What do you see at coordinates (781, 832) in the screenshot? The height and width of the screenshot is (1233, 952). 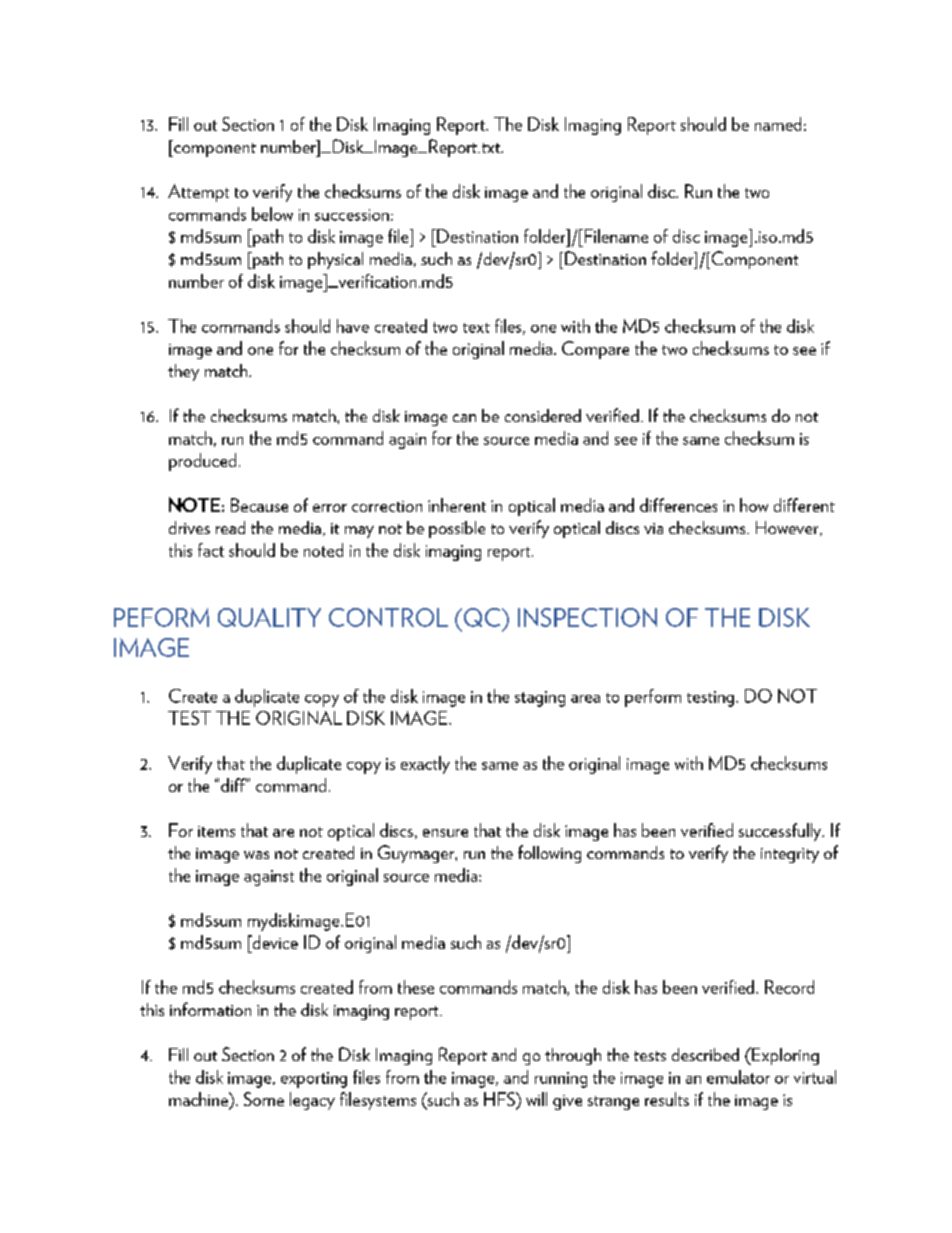 I see `successfully` at bounding box center [781, 832].
